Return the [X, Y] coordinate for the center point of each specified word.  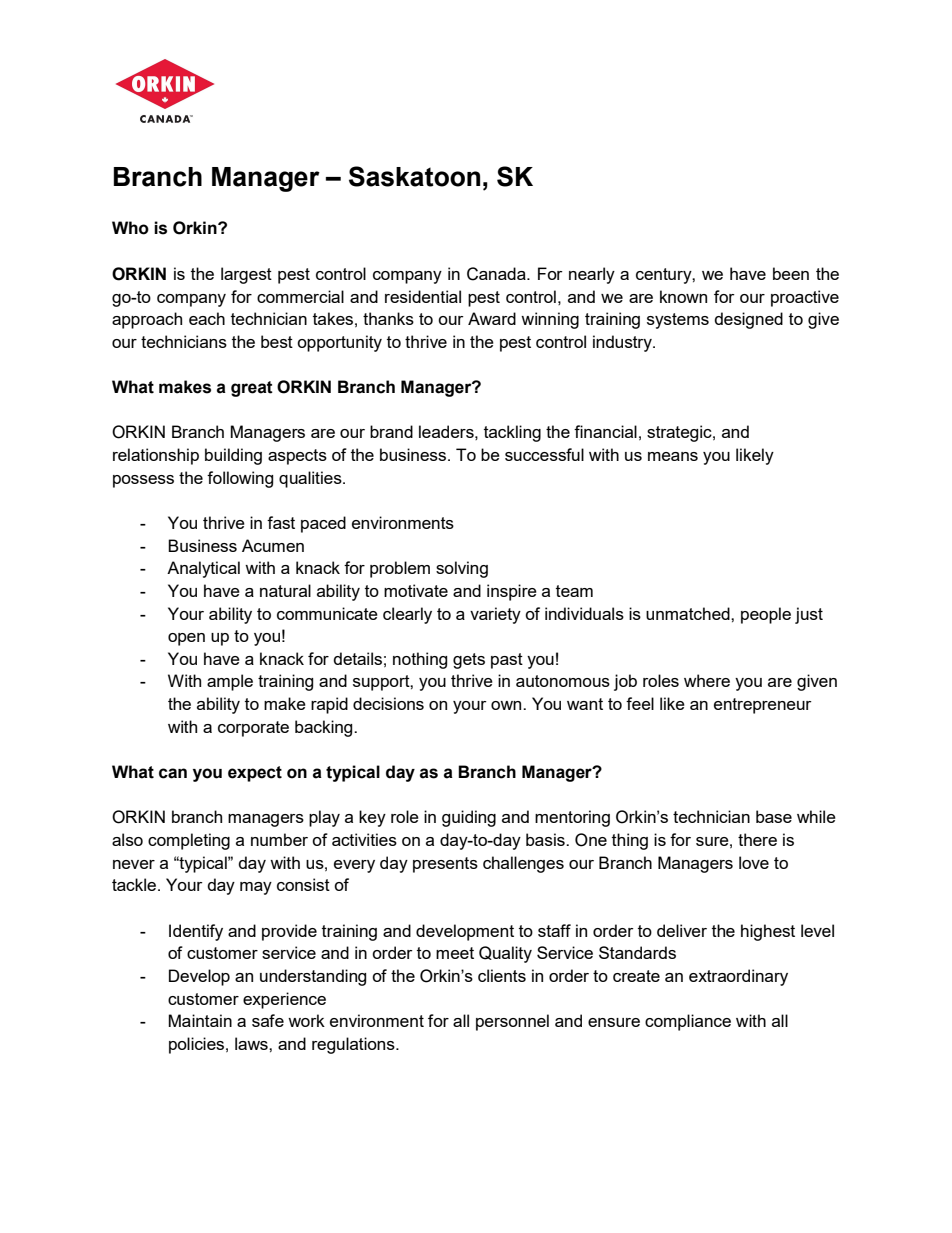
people [766, 615]
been [791, 273]
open [186, 639]
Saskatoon [414, 176]
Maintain [200, 1020]
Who [130, 228]
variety [495, 615]
